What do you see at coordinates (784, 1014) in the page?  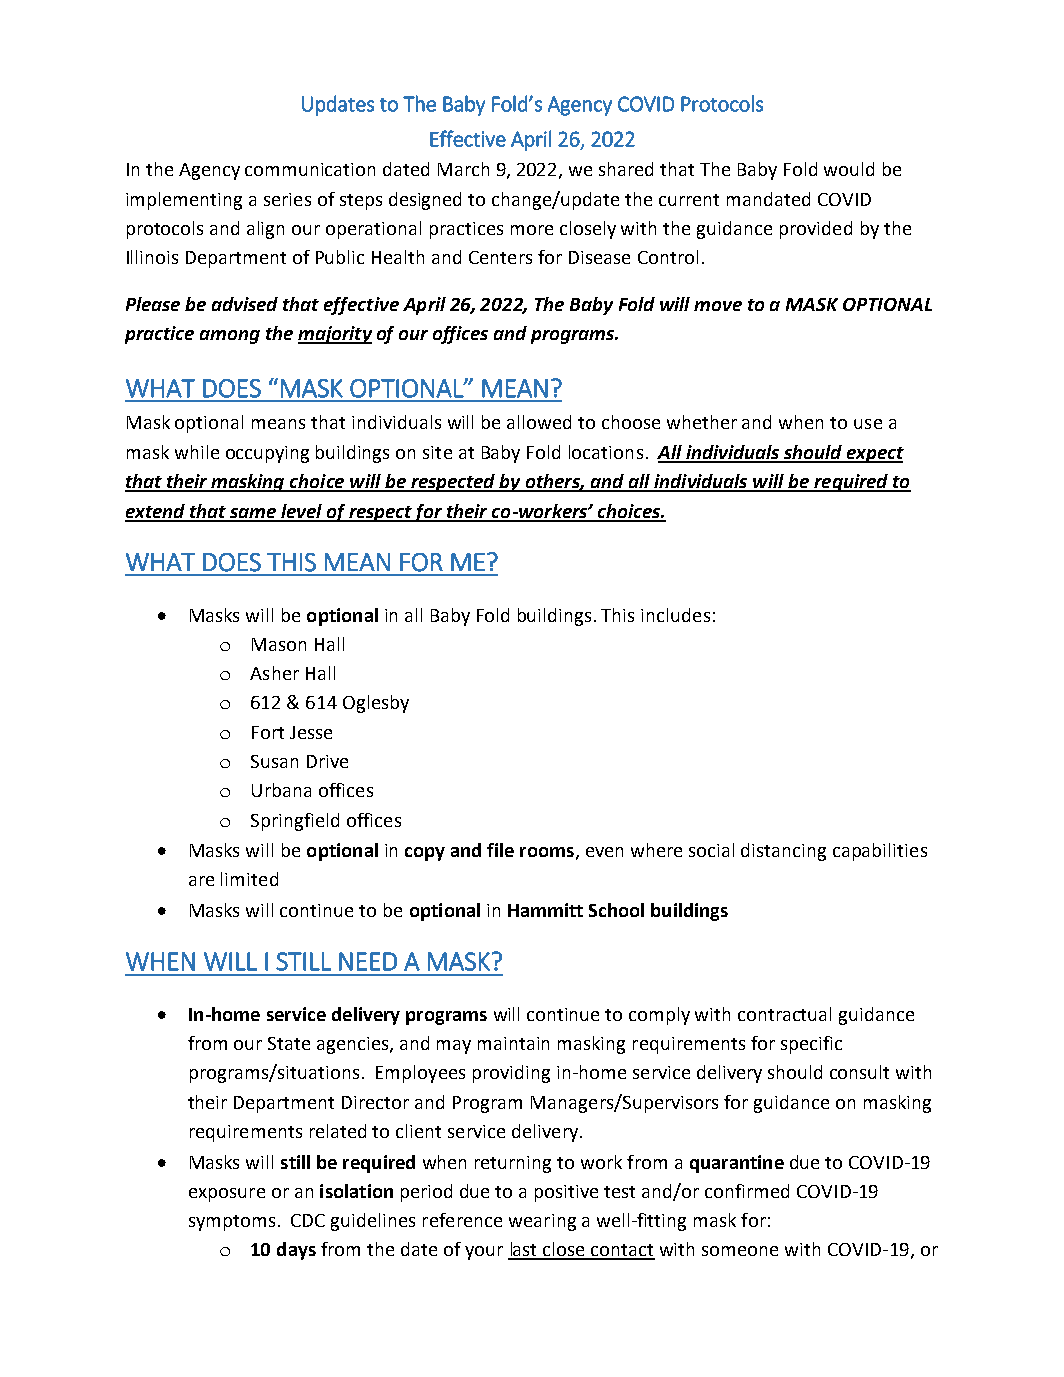 I see `contractual` at bounding box center [784, 1014].
